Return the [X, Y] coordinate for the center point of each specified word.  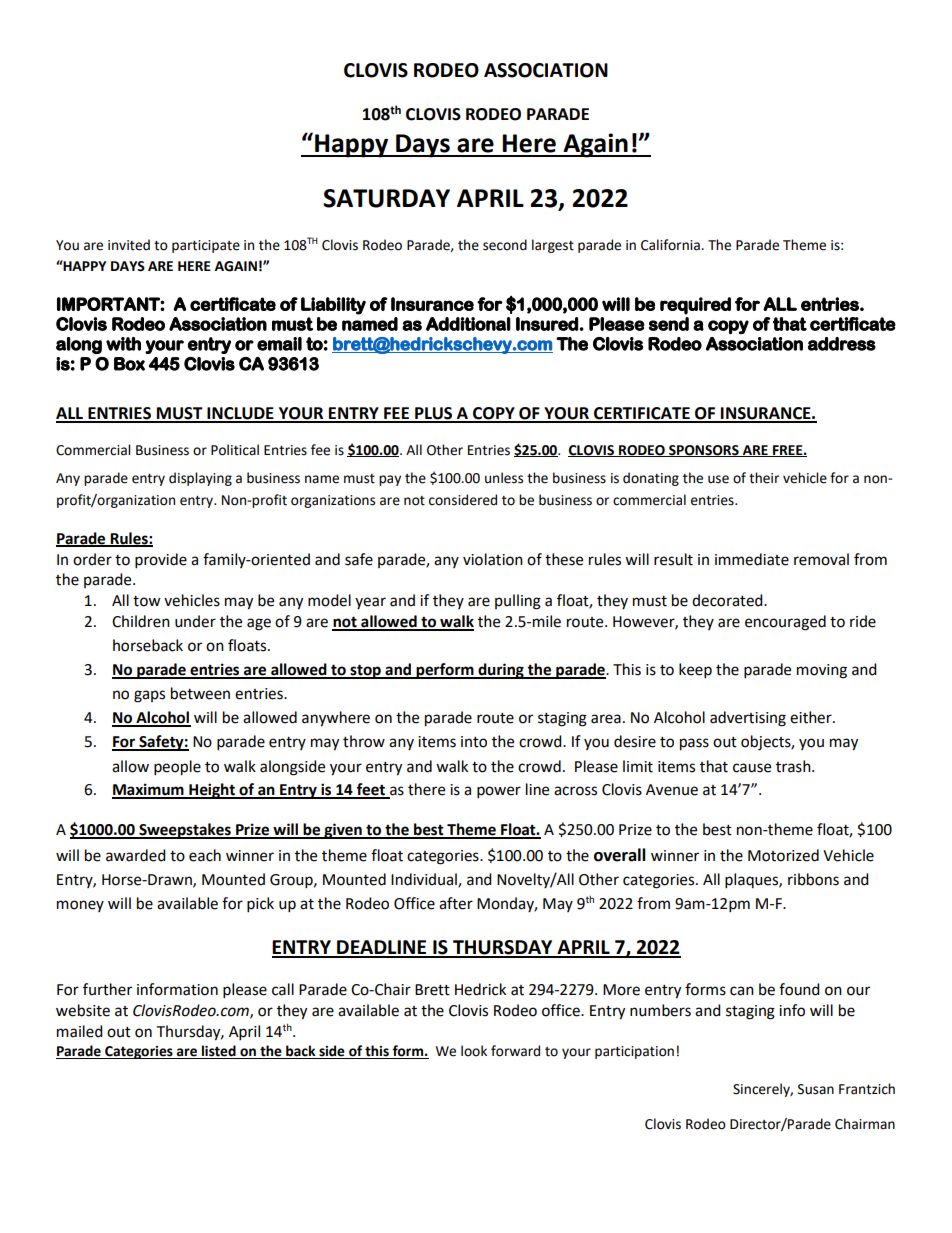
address [842, 344]
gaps [149, 696]
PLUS [434, 414]
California [671, 245]
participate [206, 246]
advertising [748, 719]
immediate [752, 559]
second [505, 245]
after [456, 903]
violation [493, 559]
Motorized [783, 855]
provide [161, 561]
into [474, 742]
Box [129, 364]
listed [219, 1052]
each [205, 855]
